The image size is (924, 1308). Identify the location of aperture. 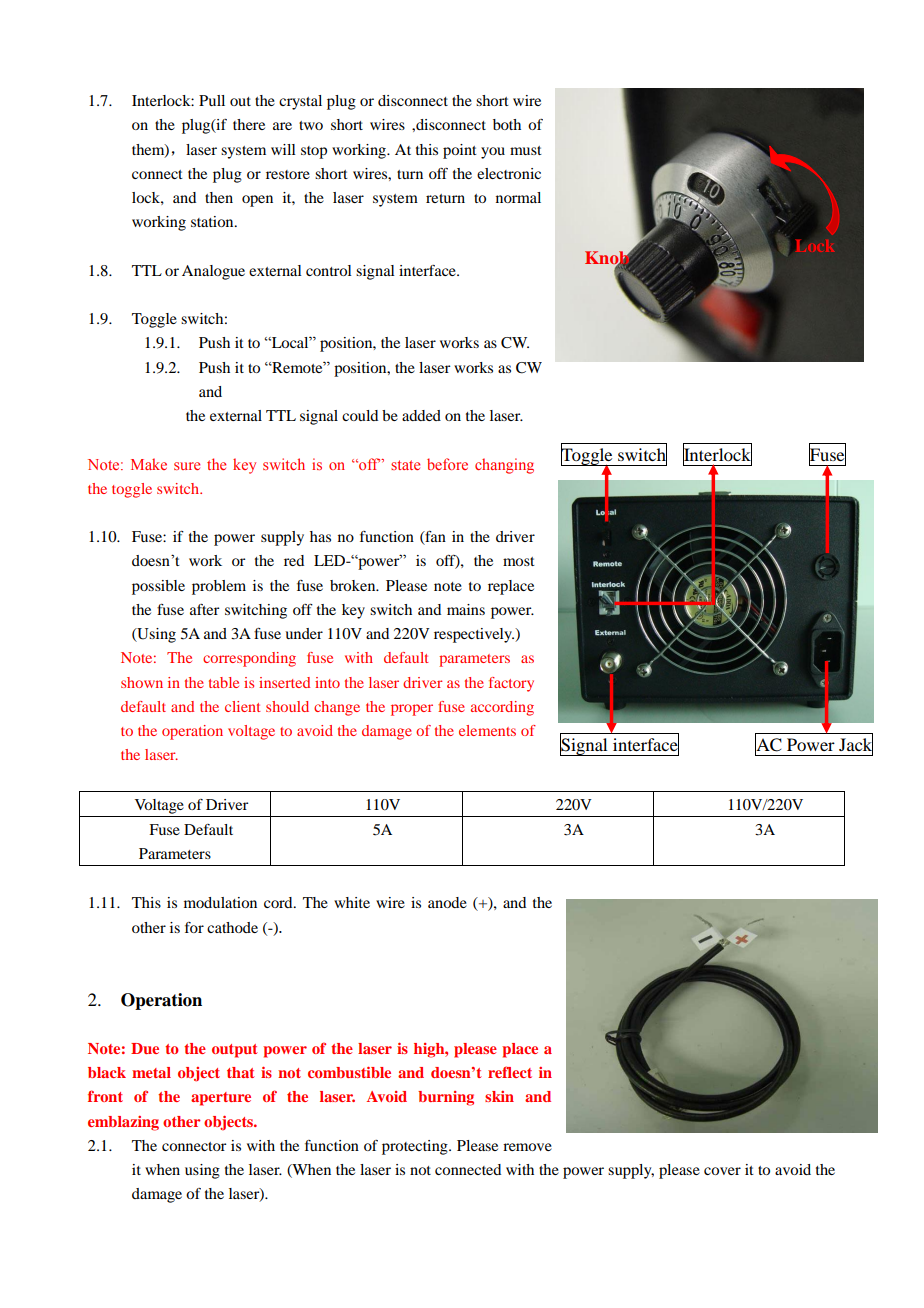
(221, 1099).
